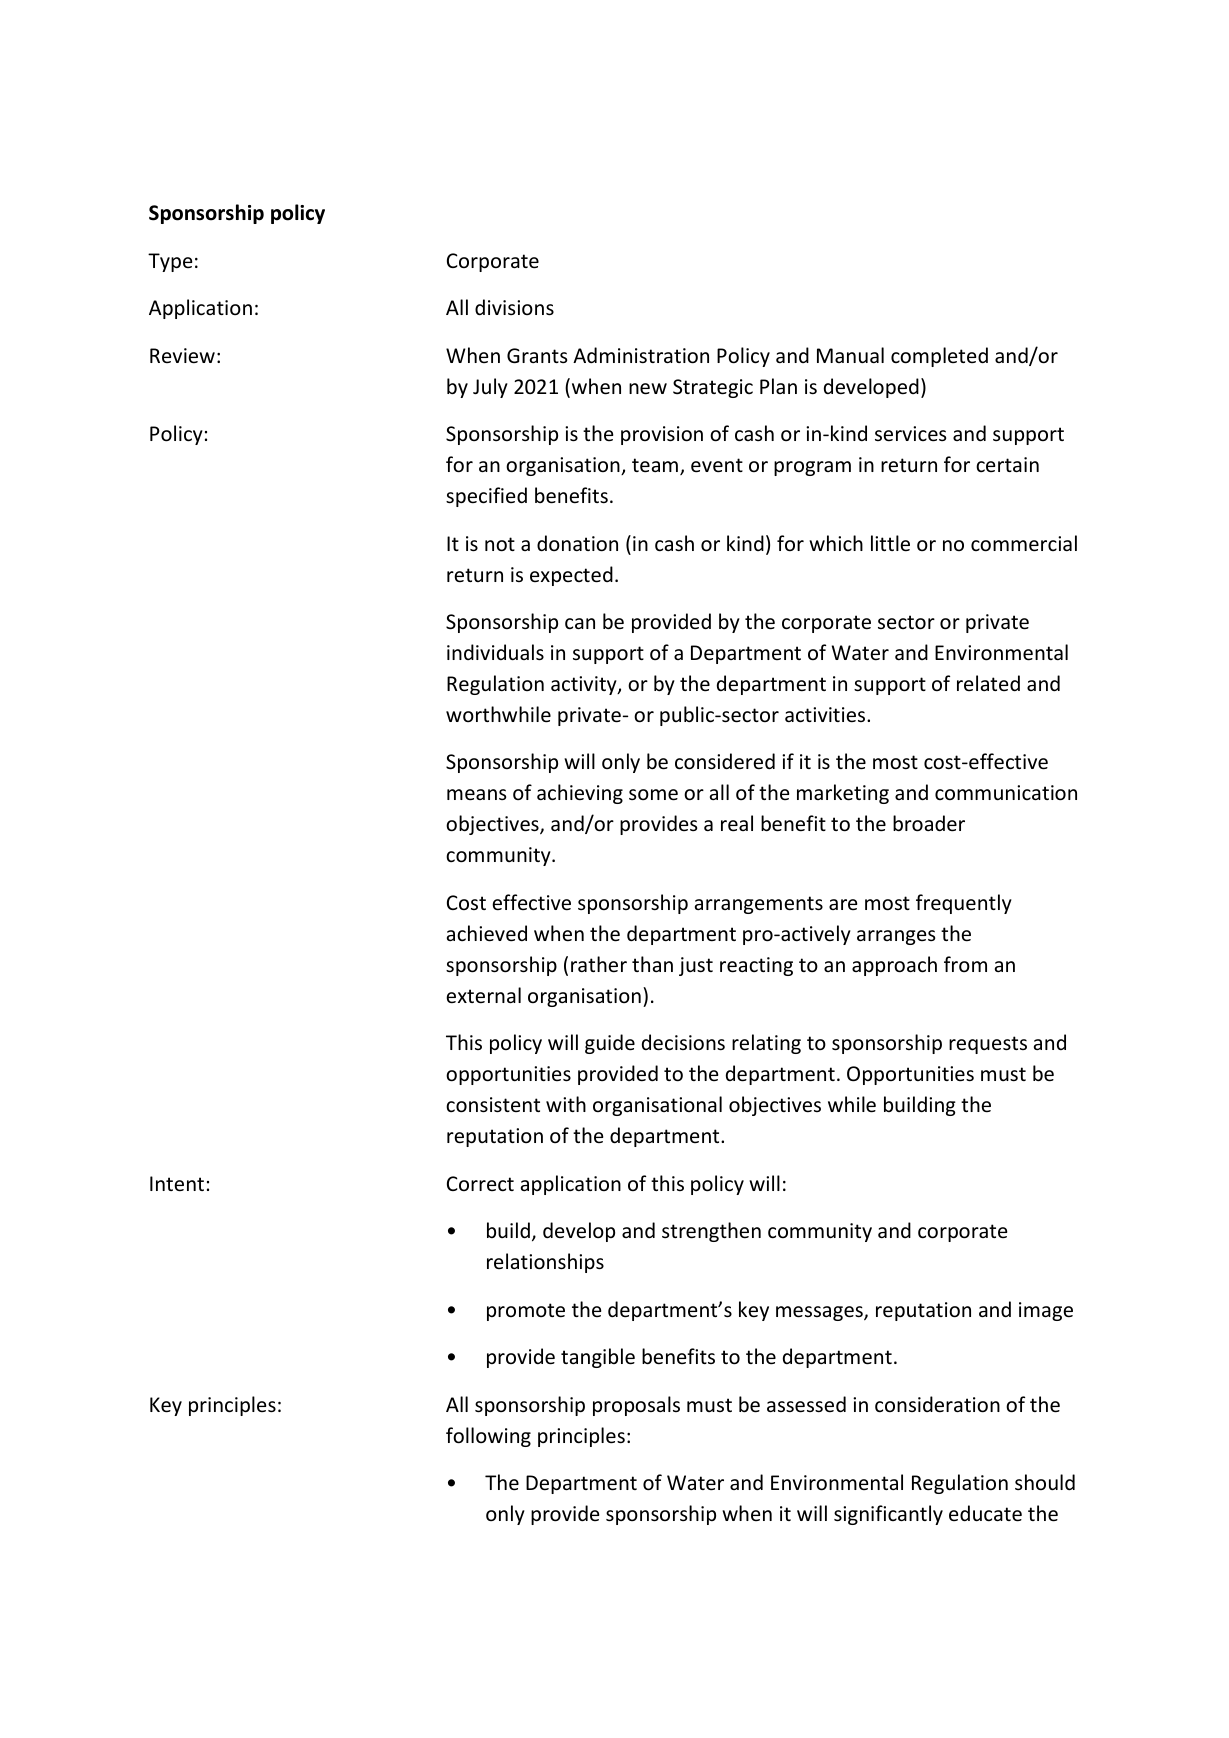  I want to click on requests, so click(988, 1045).
